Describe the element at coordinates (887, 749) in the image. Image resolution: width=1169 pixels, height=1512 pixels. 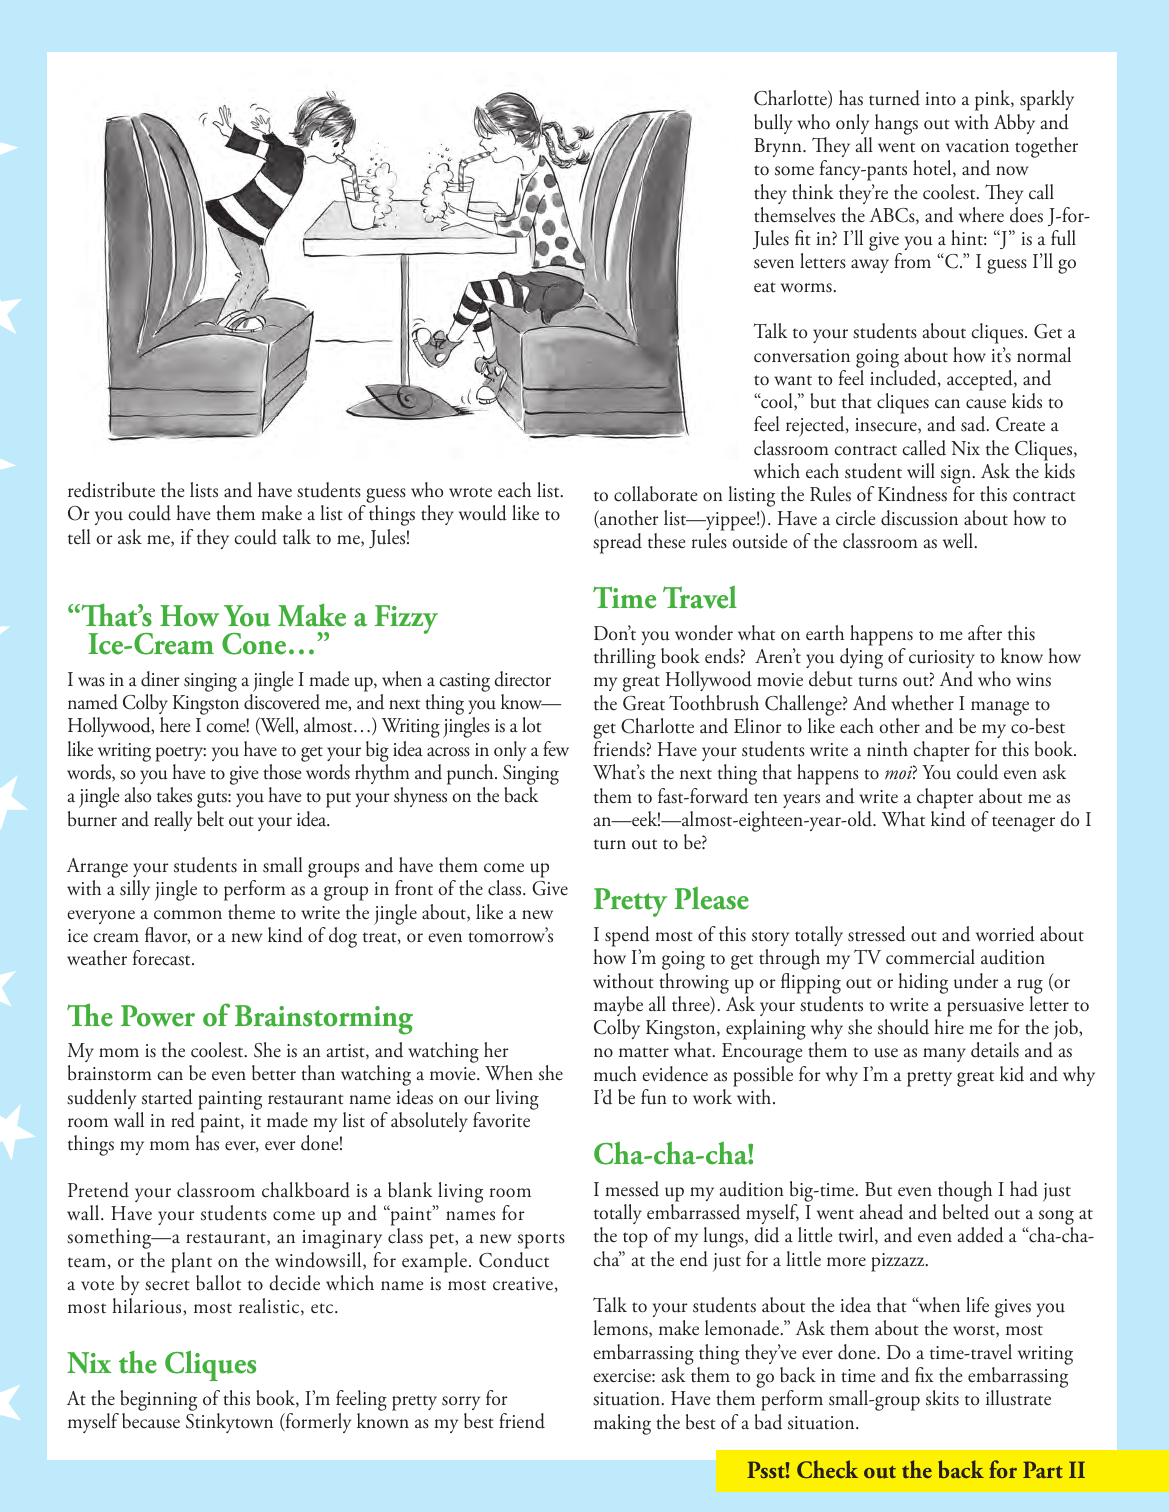
I see `ninth` at that location.
